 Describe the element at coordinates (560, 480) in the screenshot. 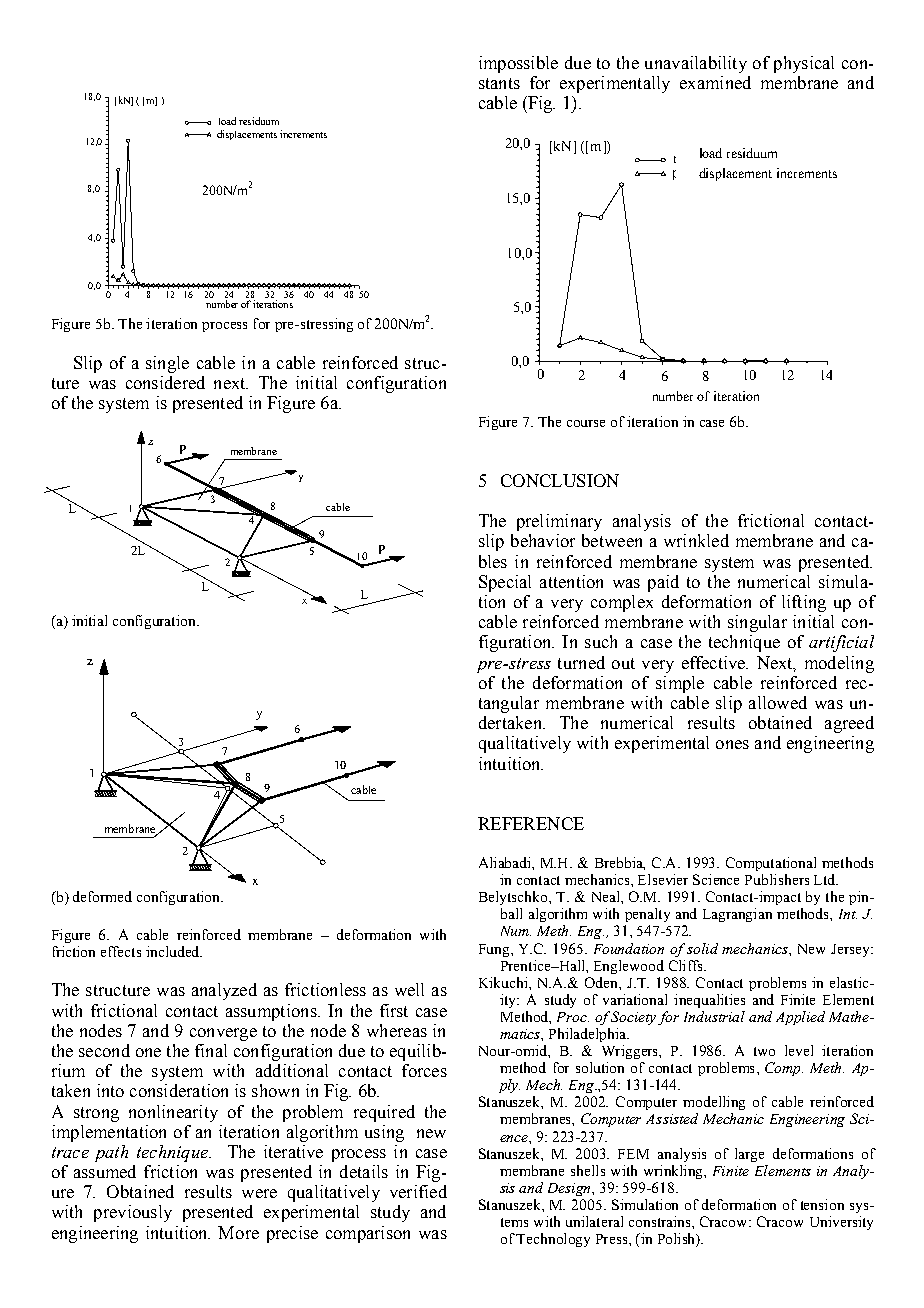

I see `CONCLUSION` at that location.
